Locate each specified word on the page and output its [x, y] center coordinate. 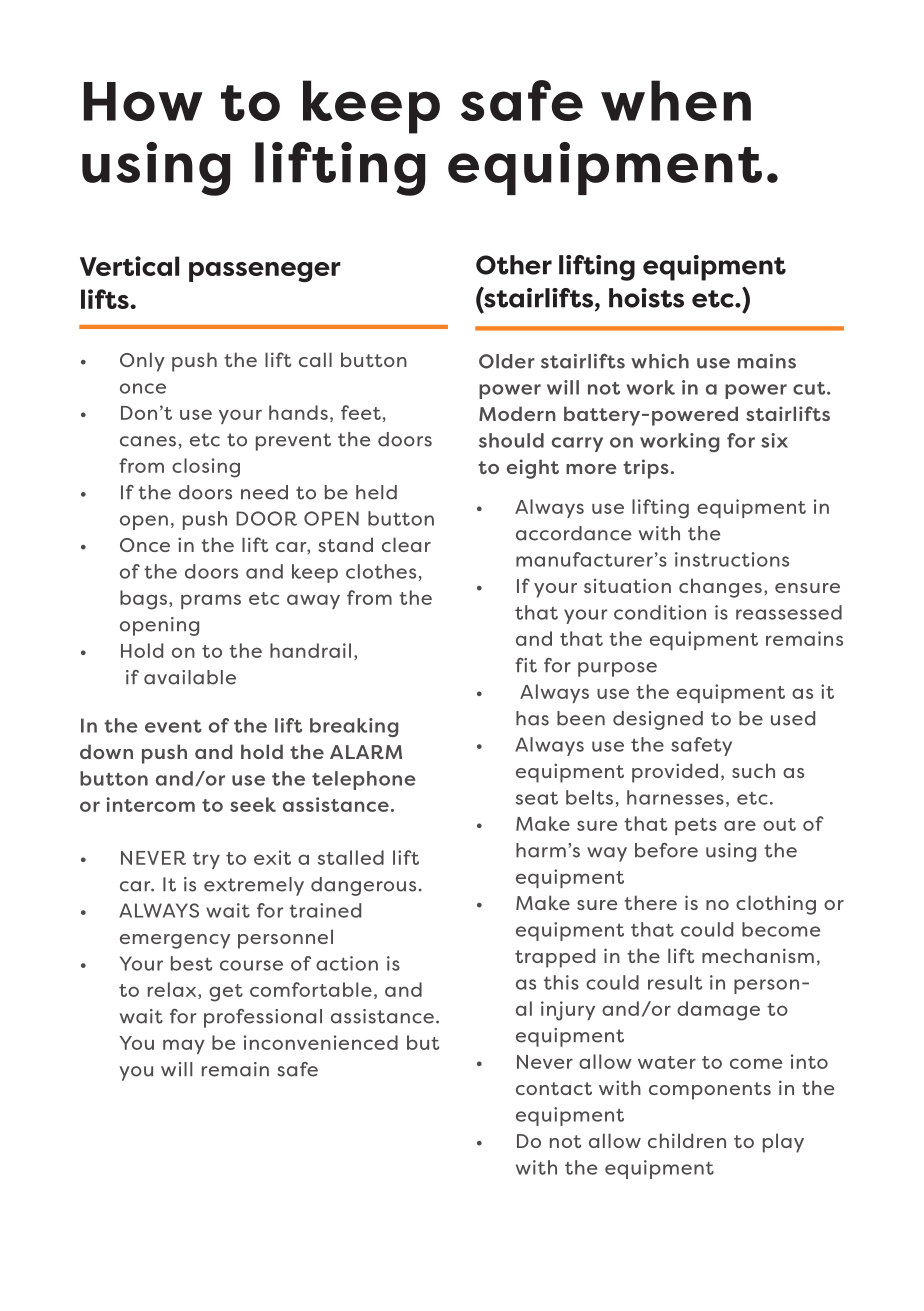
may [184, 1046]
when [676, 100]
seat [537, 798]
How [143, 101]
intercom [150, 804]
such [753, 770]
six [774, 440]
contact [554, 1088]
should [511, 440]
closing [206, 468]
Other [514, 265]
